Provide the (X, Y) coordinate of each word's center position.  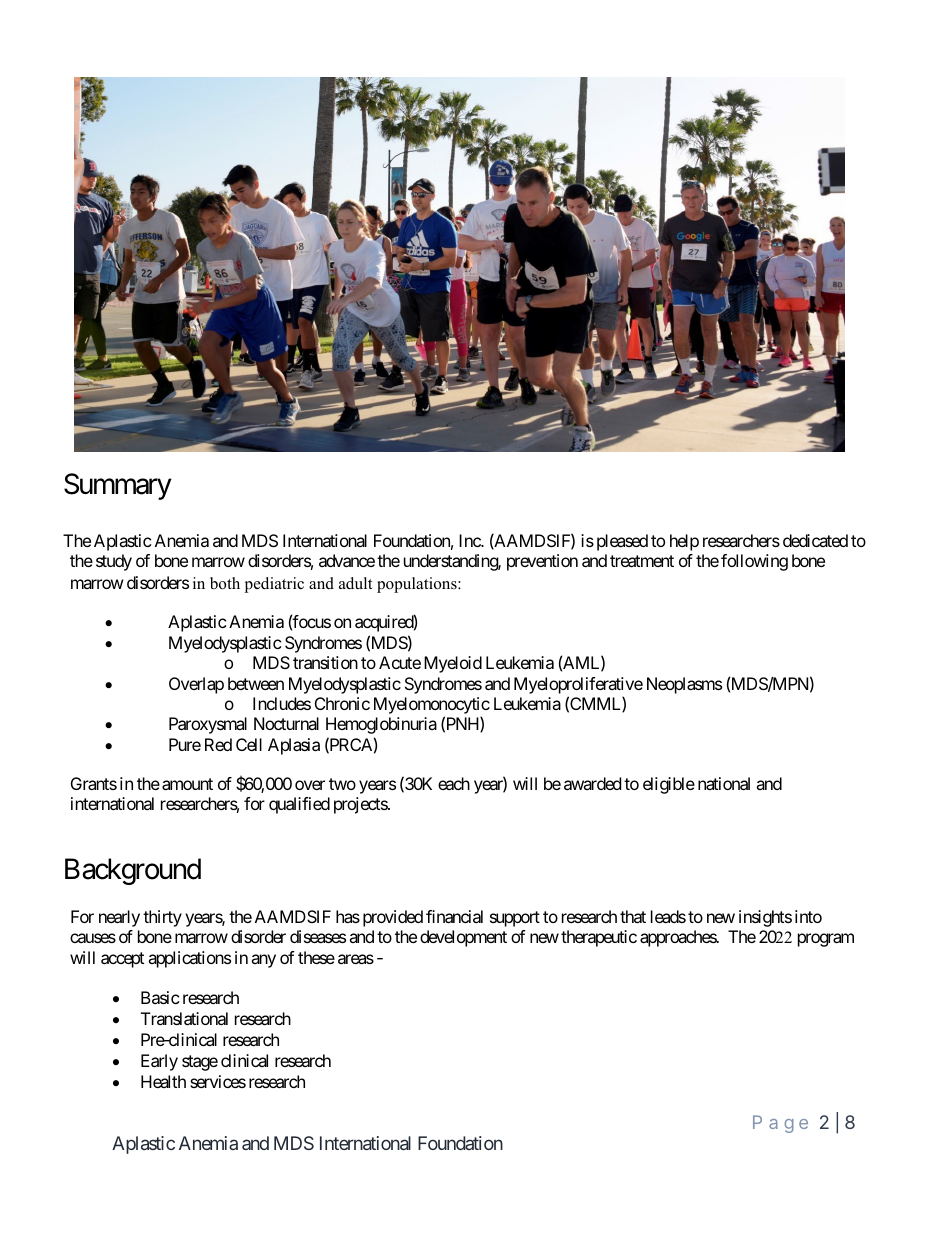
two (342, 784)
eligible (669, 785)
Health (163, 1081)
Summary (118, 486)
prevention (542, 562)
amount (187, 784)
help (684, 542)
